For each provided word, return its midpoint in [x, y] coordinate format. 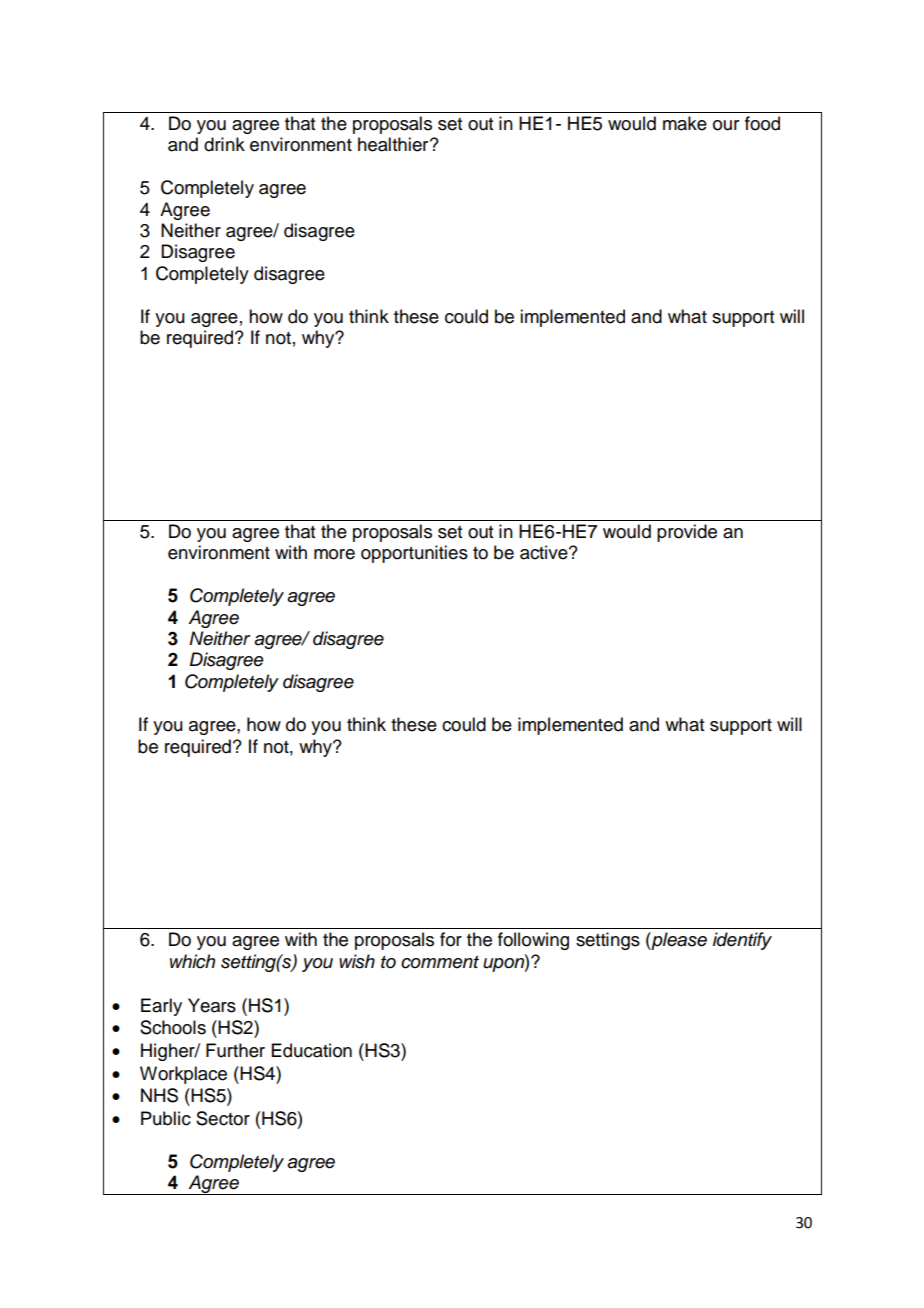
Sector [223, 1118]
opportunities [414, 554]
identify [742, 941]
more [334, 554]
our [726, 125]
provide [687, 533]
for [451, 939]
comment [440, 962]
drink [224, 144]
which [192, 961]
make [685, 123]
